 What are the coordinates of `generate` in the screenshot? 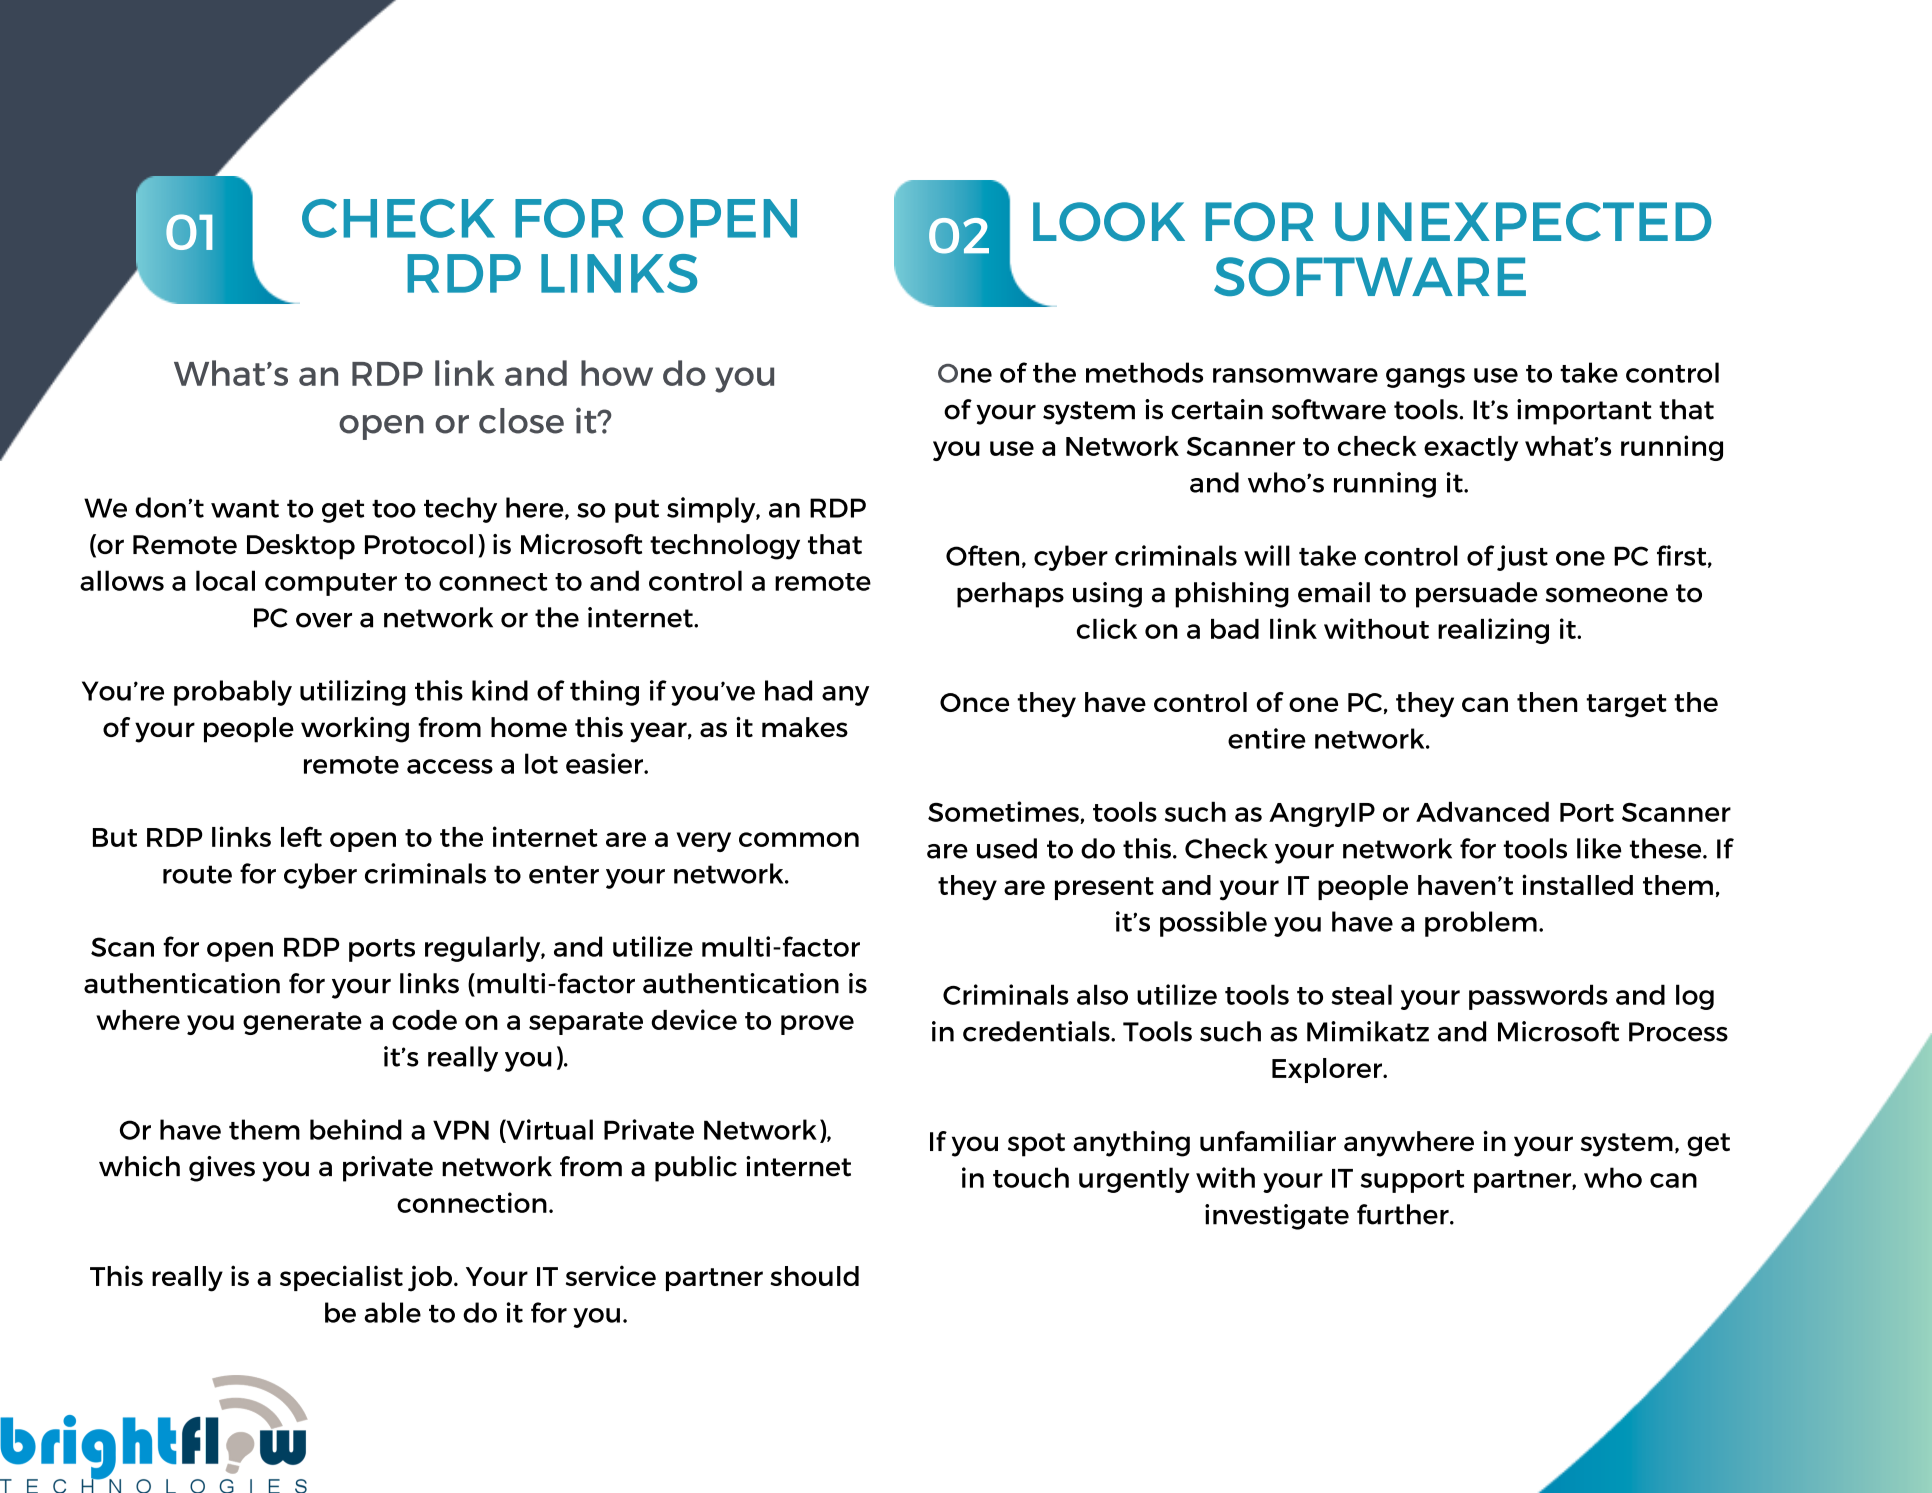 It's located at (302, 1023).
